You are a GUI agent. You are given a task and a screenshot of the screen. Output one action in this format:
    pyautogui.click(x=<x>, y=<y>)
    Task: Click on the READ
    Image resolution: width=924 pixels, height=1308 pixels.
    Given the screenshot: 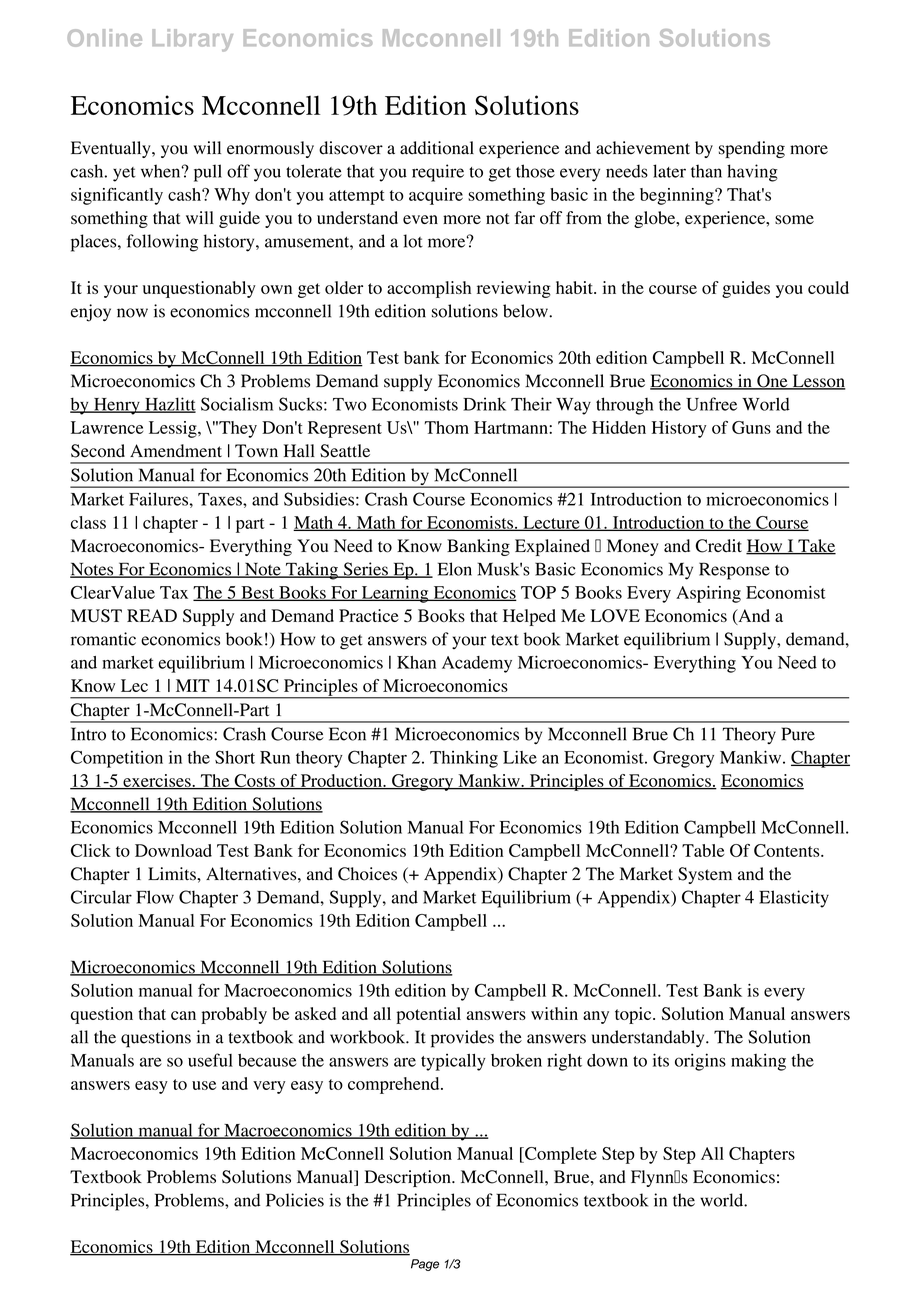 What is the action you would take?
    pyautogui.click(x=152, y=615)
